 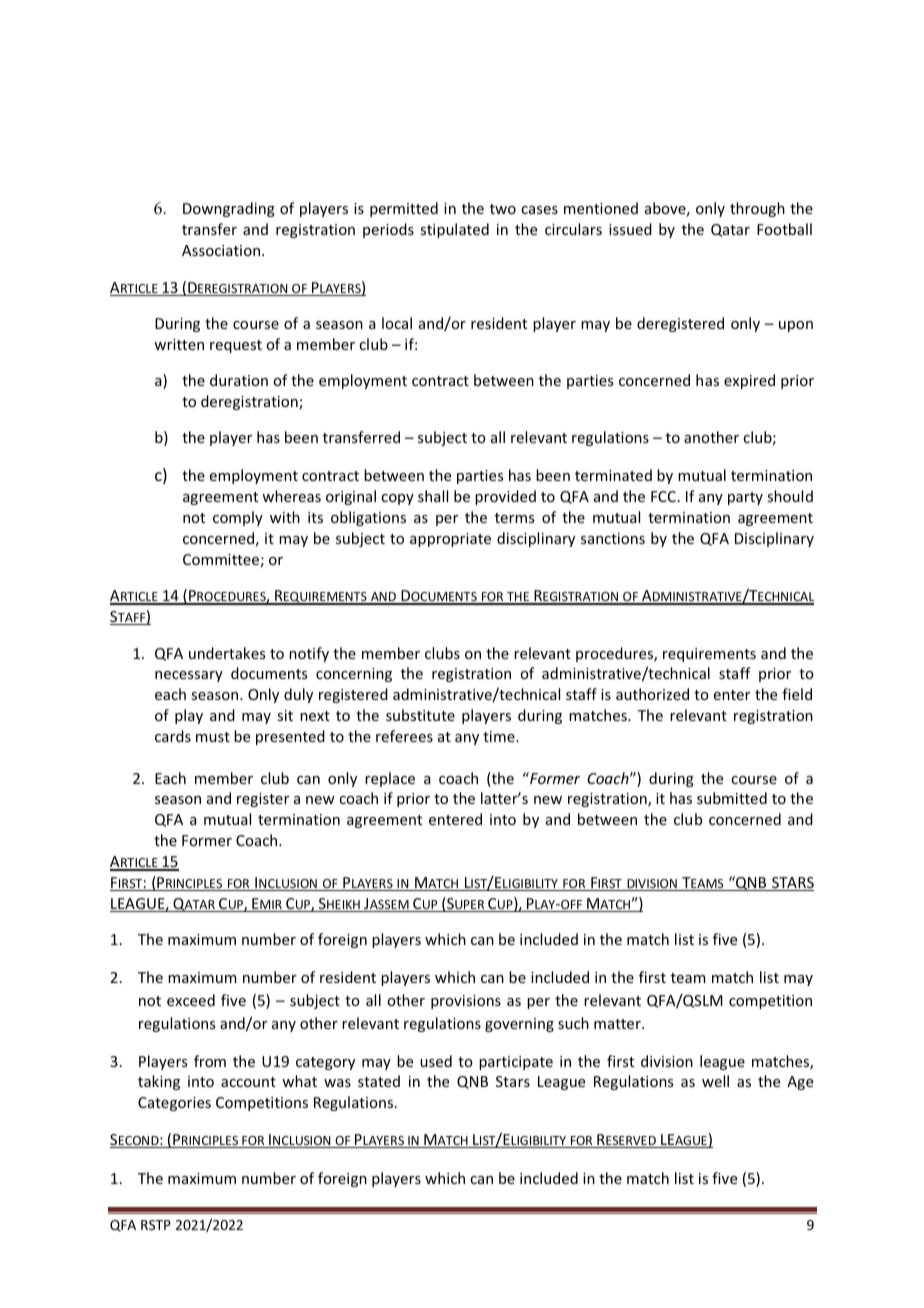 What do you see at coordinates (732, 798) in the page?
I see `submitted` at bounding box center [732, 798].
